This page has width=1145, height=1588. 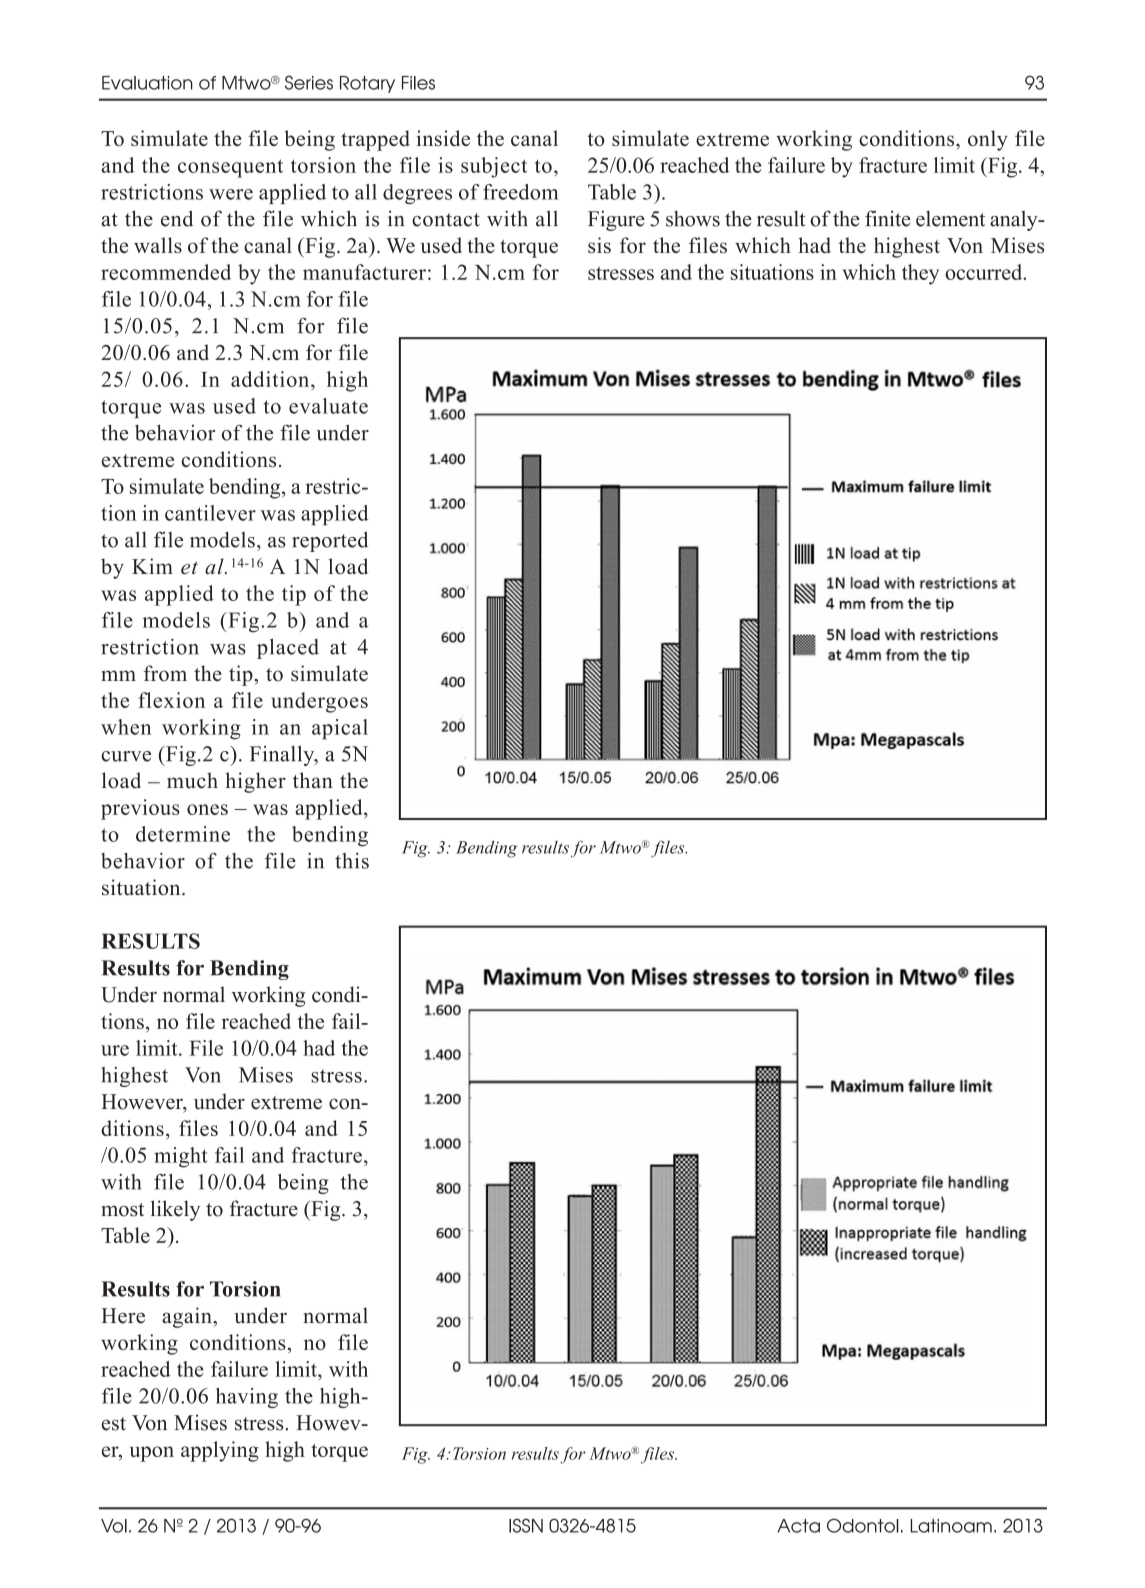 I want to click on having, so click(x=247, y=1398).
